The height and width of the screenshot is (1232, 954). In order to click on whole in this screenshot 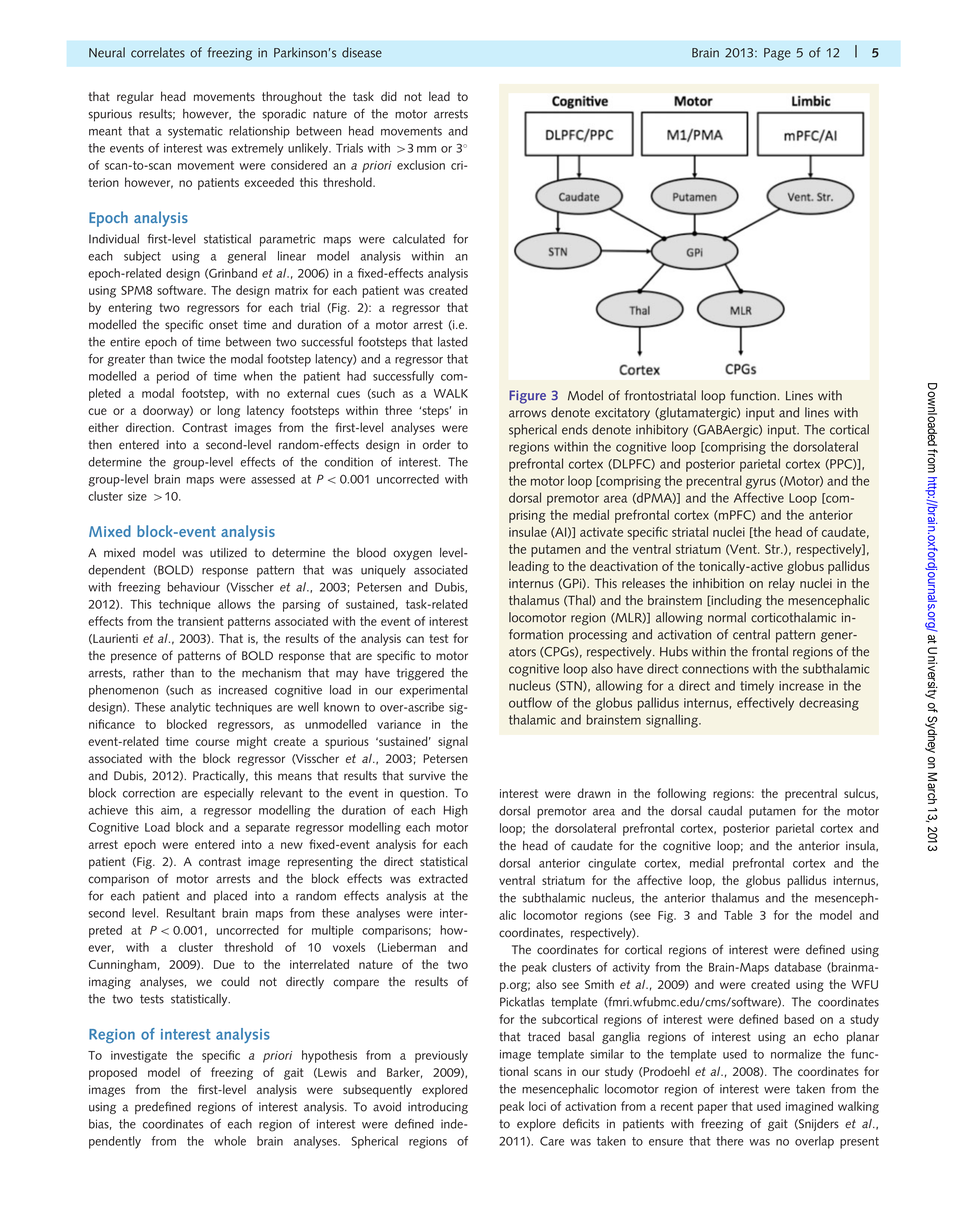, I will do `click(230, 1141)`.
